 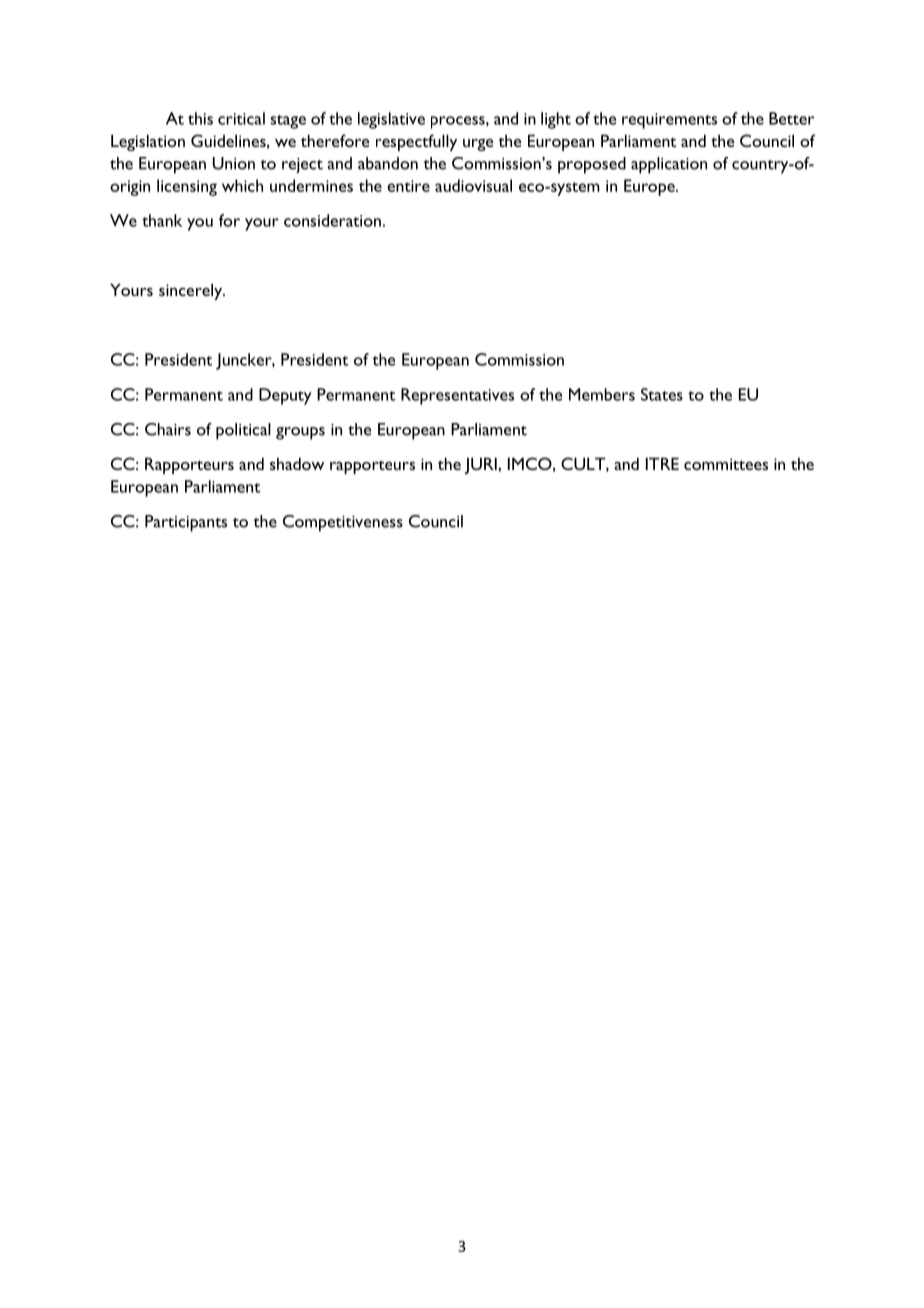 What do you see at coordinates (186, 523) in the screenshot?
I see `Participants` at bounding box center [186, 523].
